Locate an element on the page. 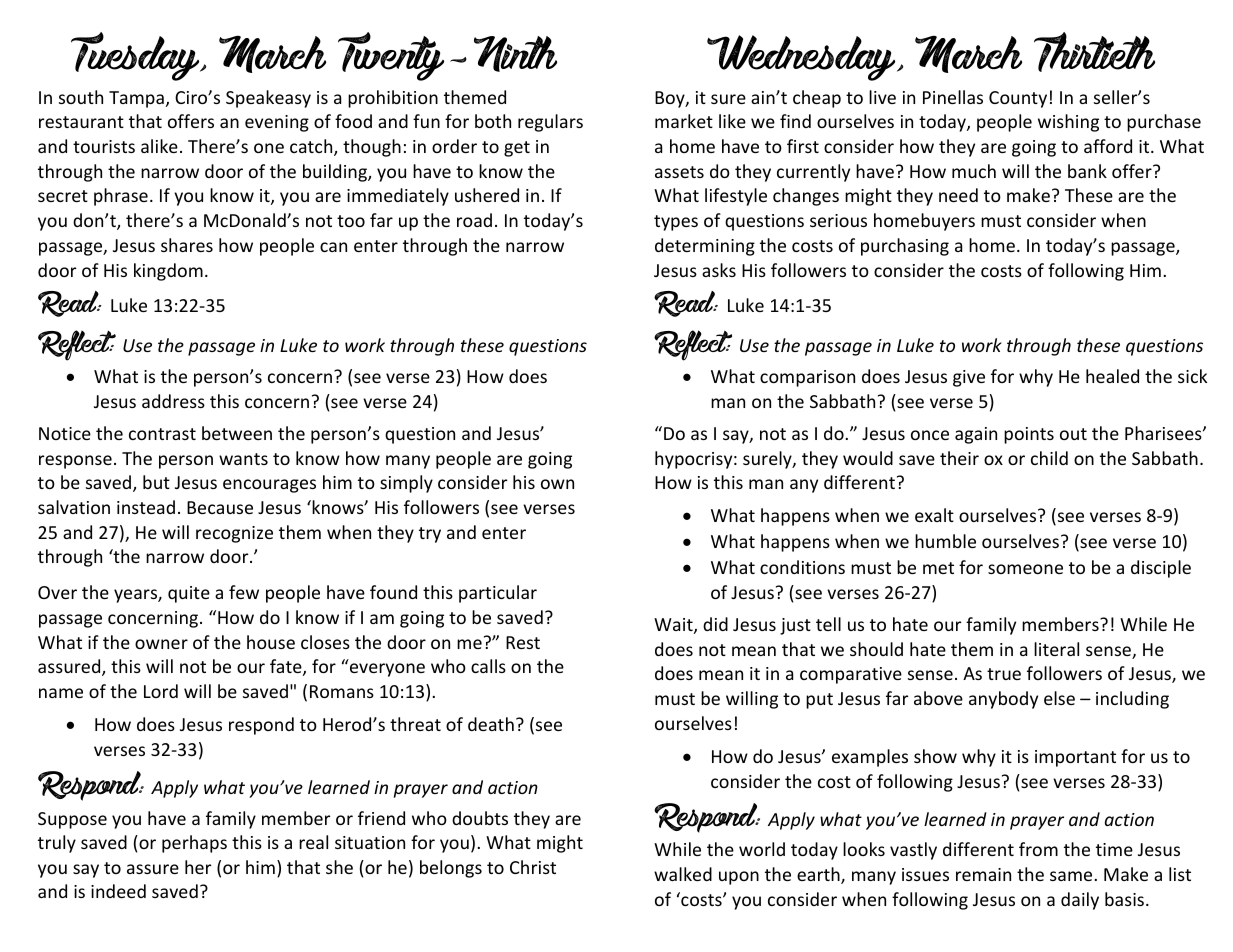 The image size is (1233, 952). child is located at coordinates (1049, 458).
